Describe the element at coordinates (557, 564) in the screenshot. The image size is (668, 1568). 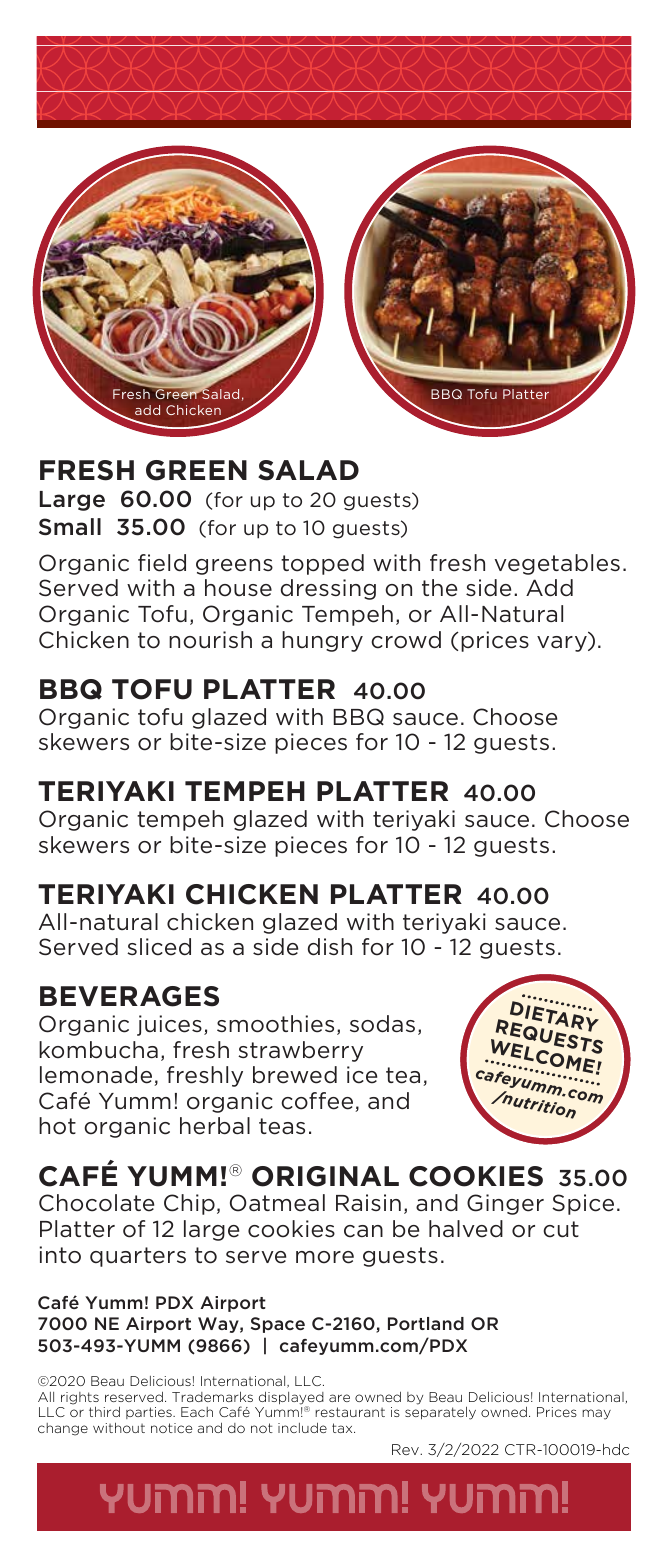
I see `vegetables` at that location.
